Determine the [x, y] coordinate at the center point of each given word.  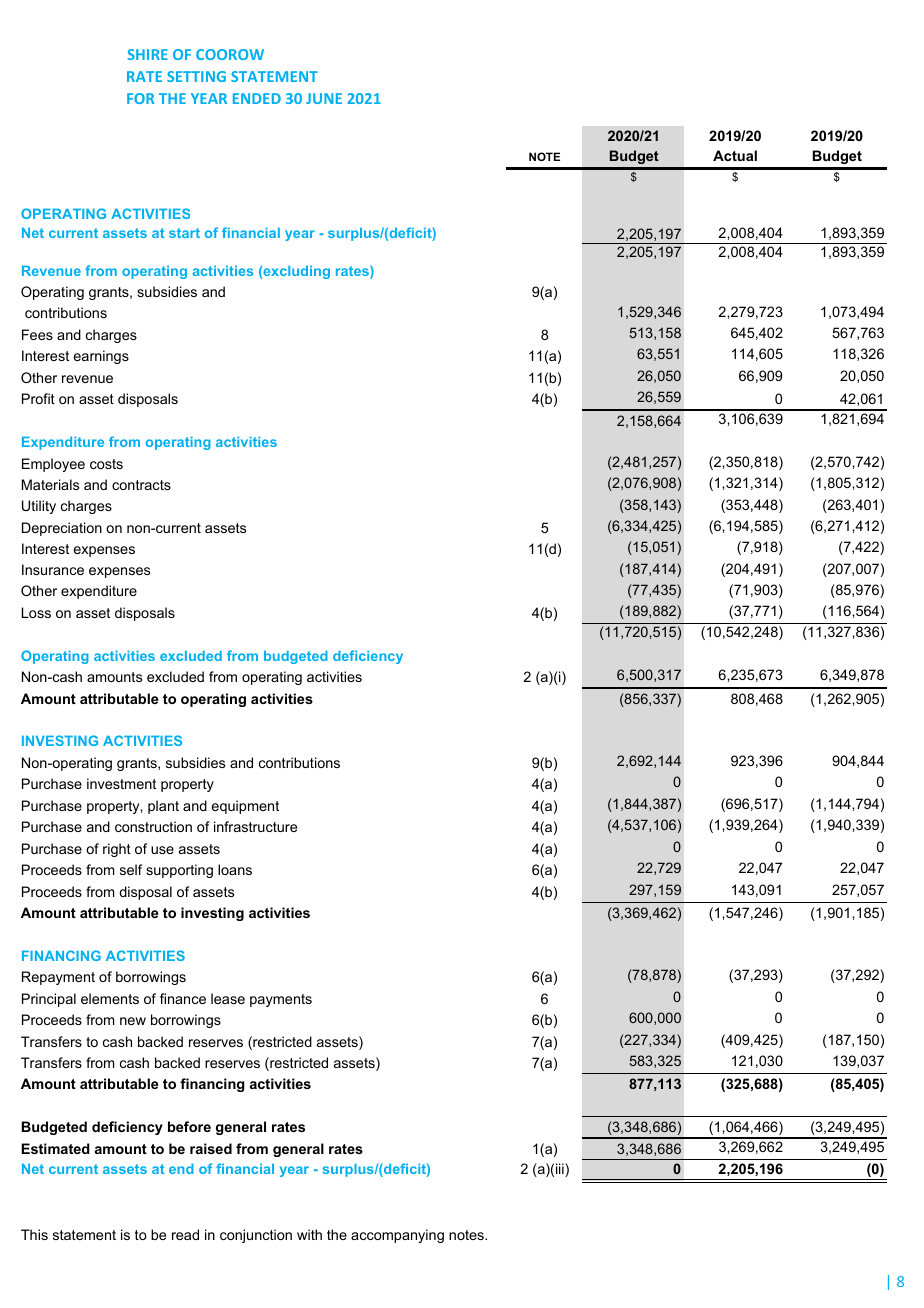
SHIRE [147, 54]
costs [106, 464]
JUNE [324, 98]
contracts [141, 485]
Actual [735, 155]
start [184, 233]
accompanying [397, 1236]
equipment [245, 807]
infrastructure [255, 826]
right [117, 850]
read [185, 1234]
